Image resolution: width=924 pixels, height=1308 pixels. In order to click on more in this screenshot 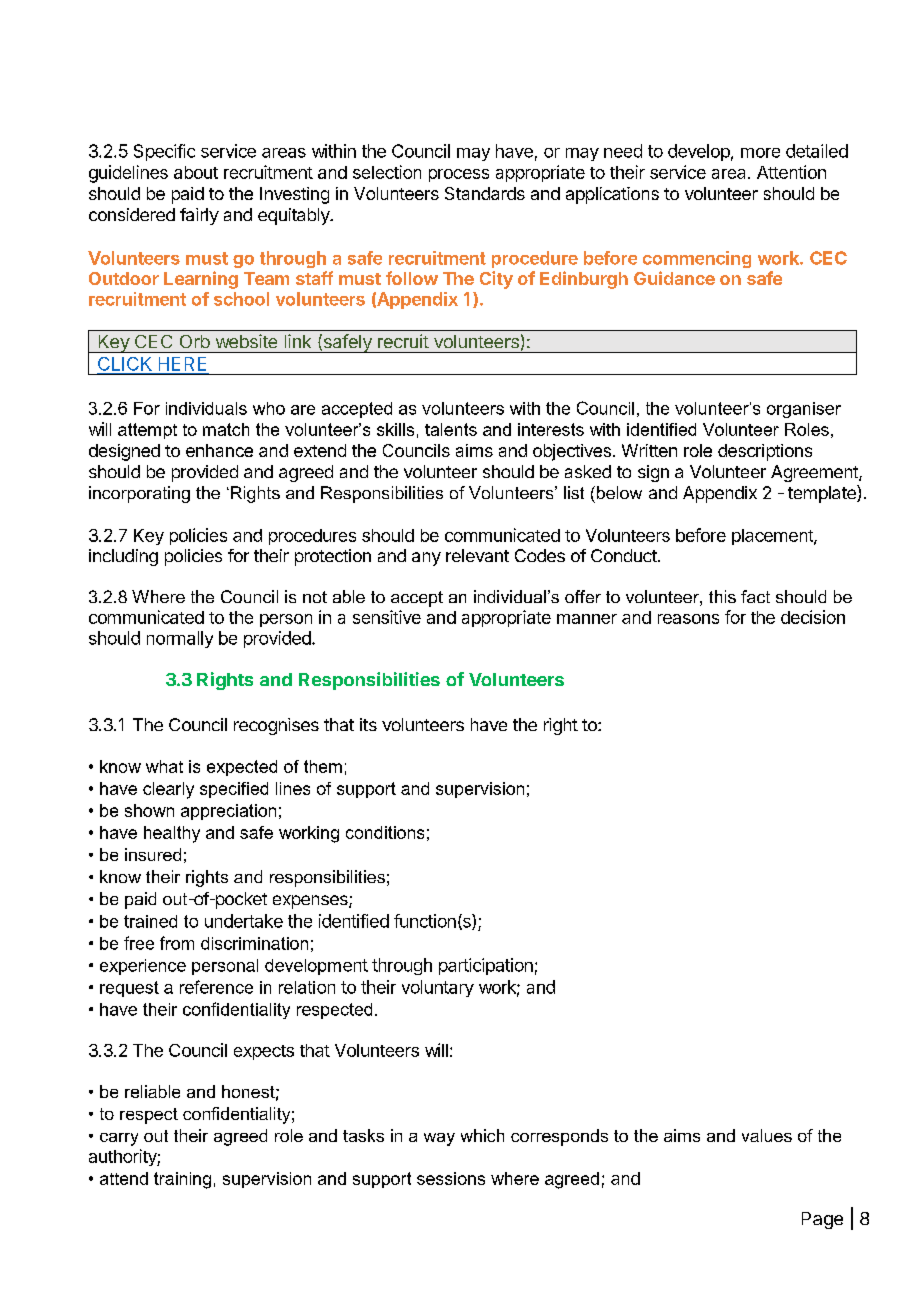, I will do `click(760, 153)`.
